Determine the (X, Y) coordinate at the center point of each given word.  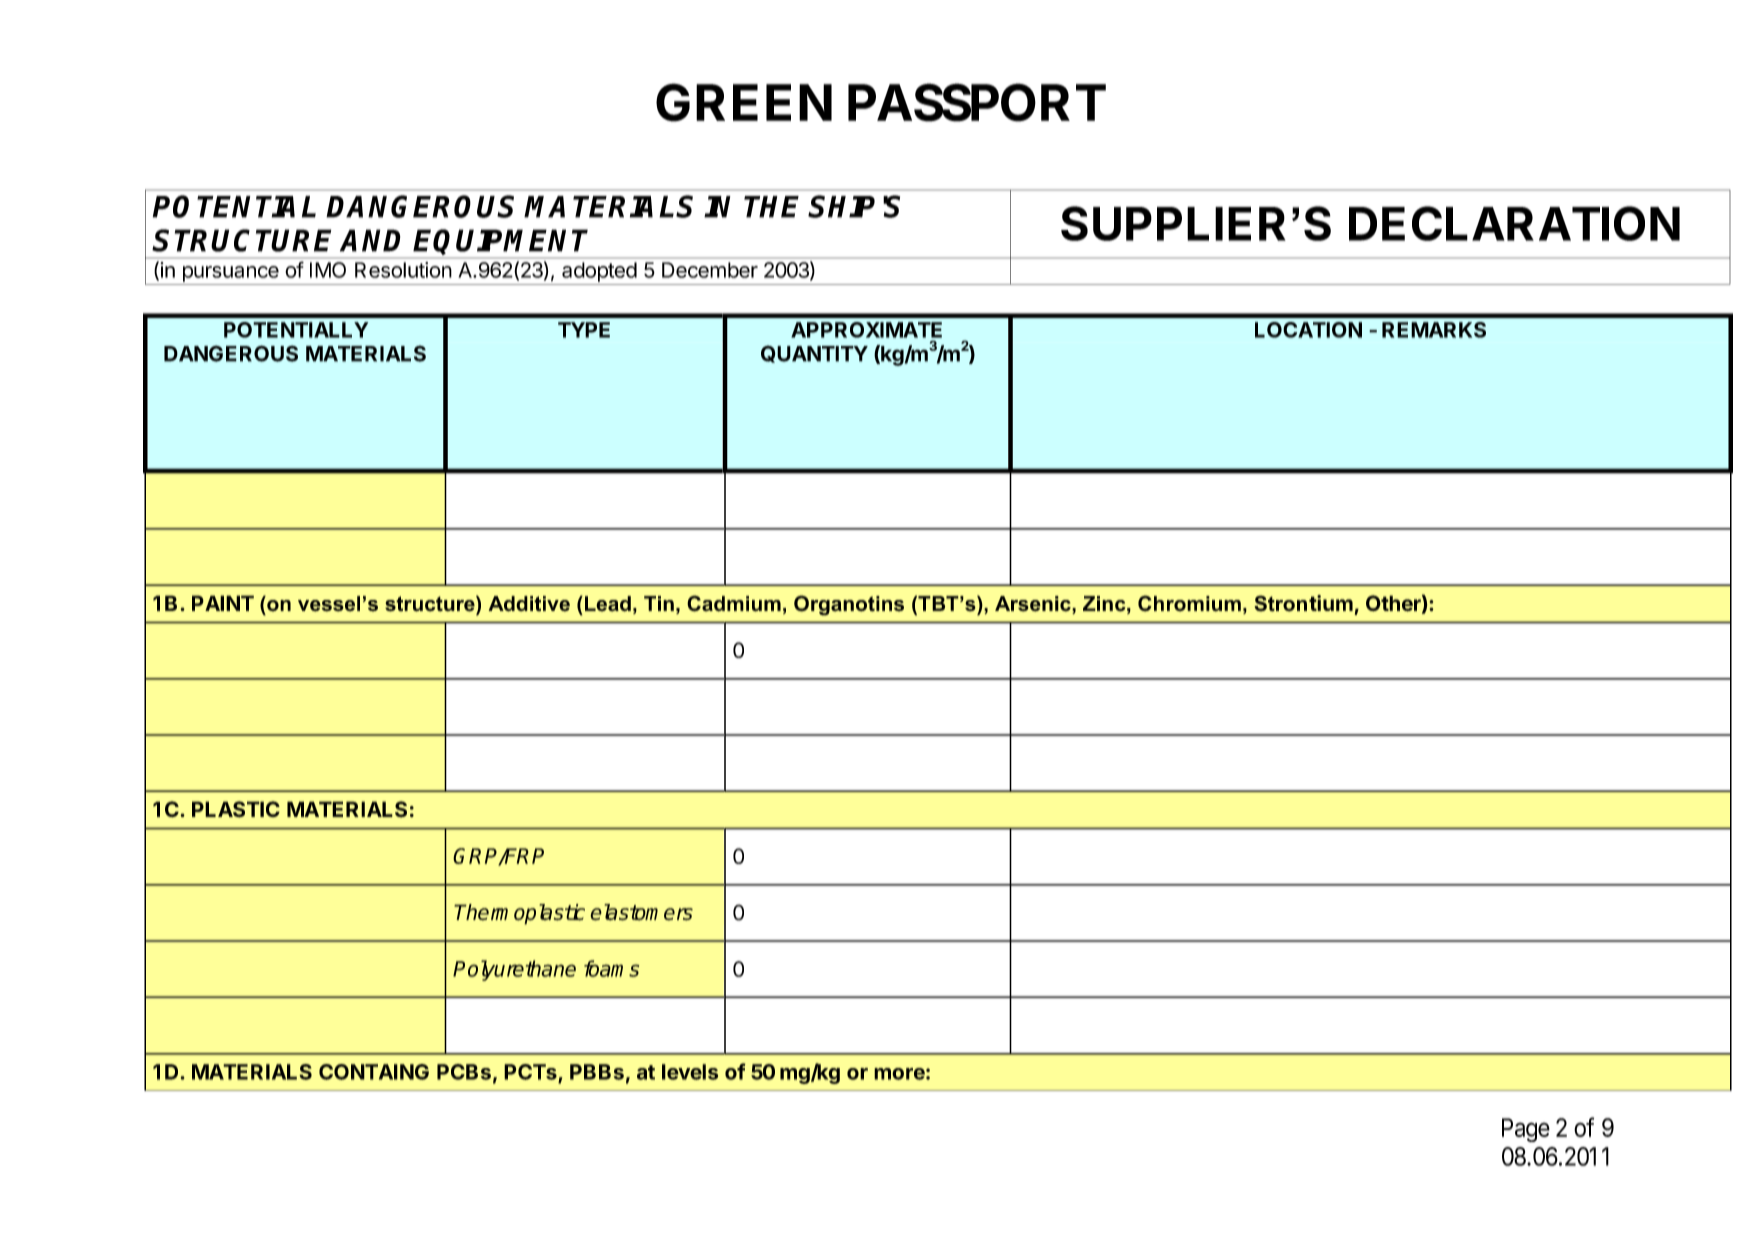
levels (690, 1072)
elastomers (641, 912)
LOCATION (1308, 330)
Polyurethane (514, 970)
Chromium (1189, 603)
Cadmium (734, 603)
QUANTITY (814, 354)
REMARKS (1434, 330)
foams (611, 968)
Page (1526, 1130)
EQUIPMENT (500, 242)
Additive (529, 604)
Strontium (1303, 603)
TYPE (584, 330)
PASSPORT (977, 103)
